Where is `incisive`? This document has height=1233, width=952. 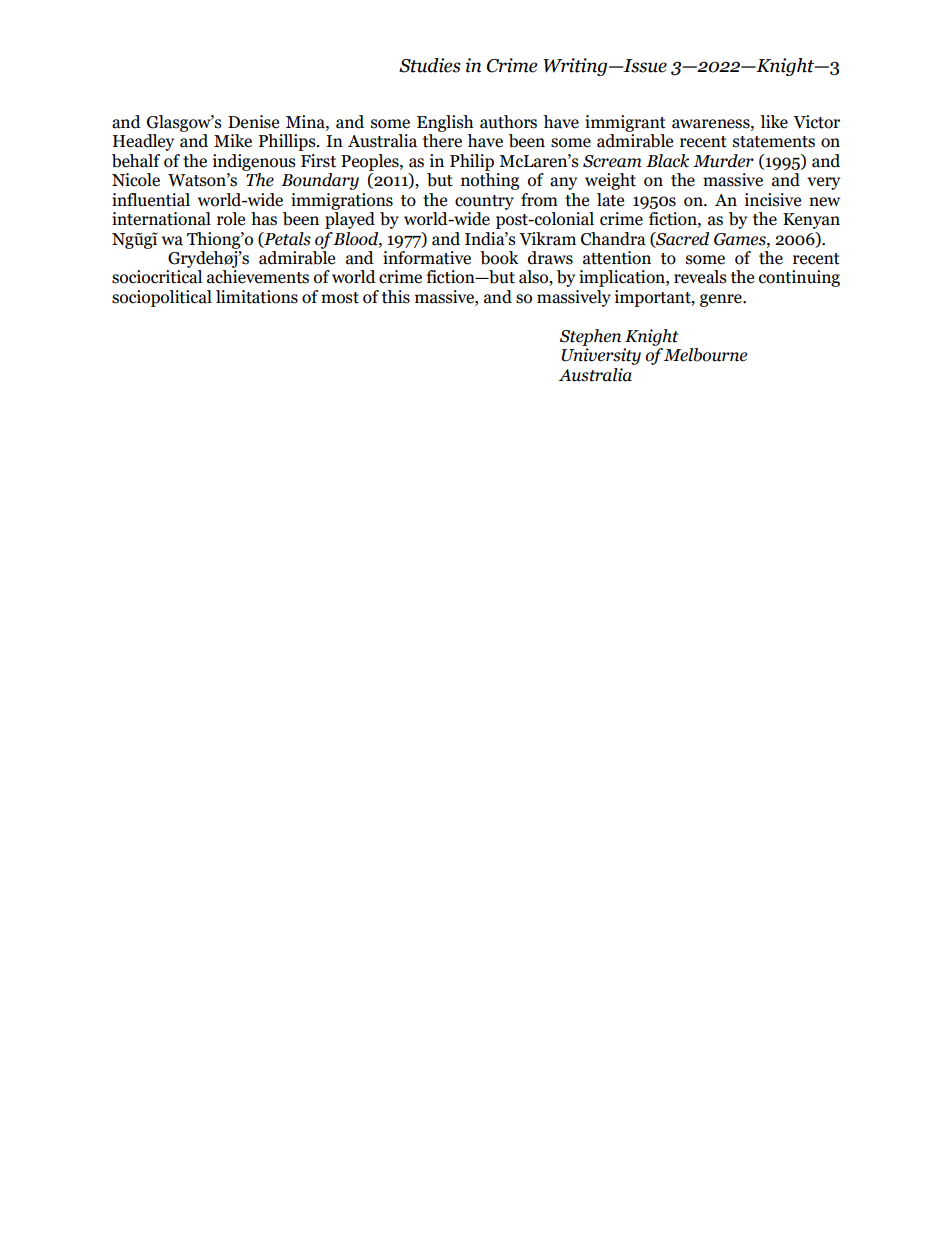
incisive is located at coordinates (773, 200).
